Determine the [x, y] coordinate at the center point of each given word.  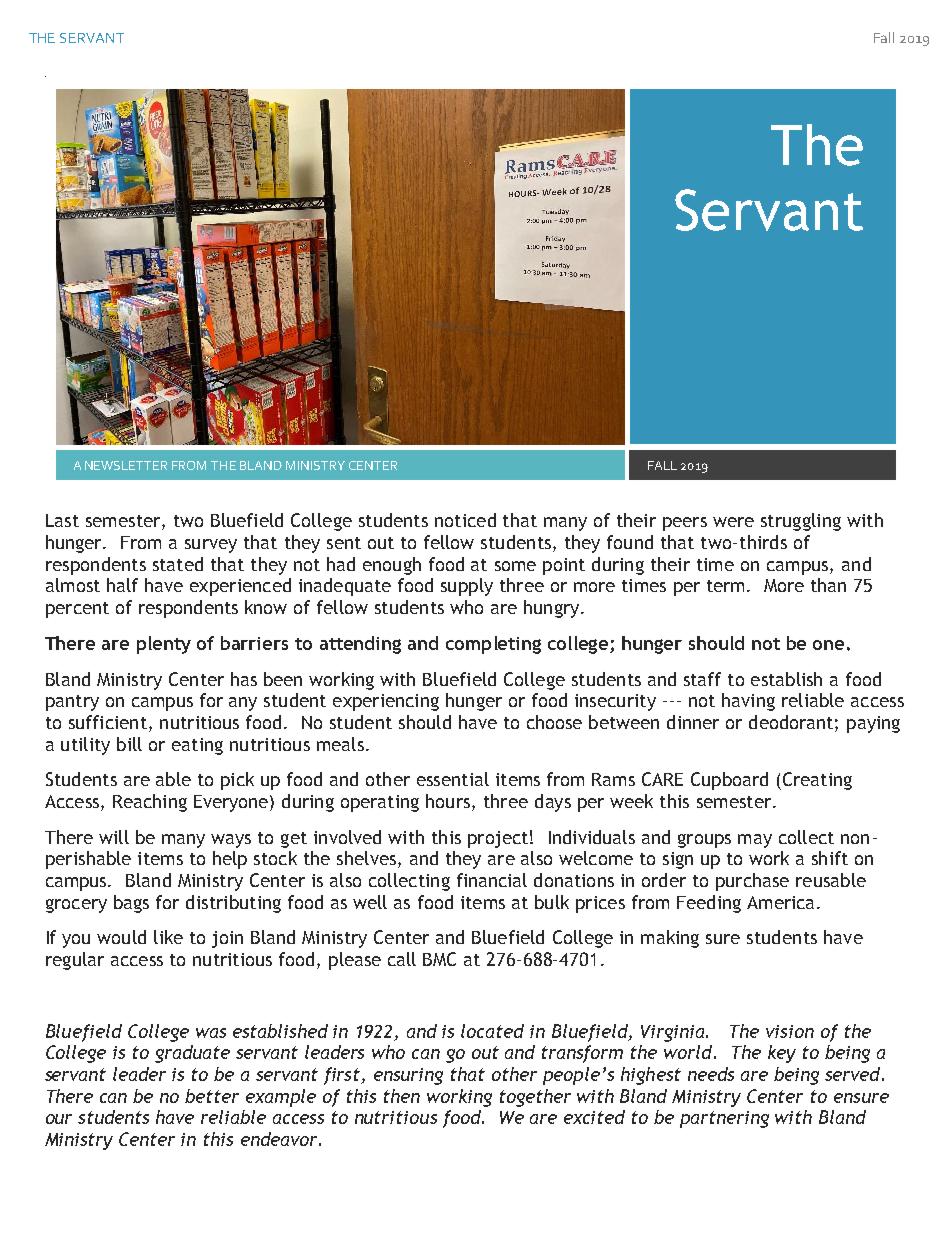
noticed [465, 520]
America [780, 902]
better [212, 1096]
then [402, 1096]
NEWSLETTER [126, 465]
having [748, 702]
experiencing [386, 702]
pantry [72, 703]
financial [492, 880]
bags [131, 904]
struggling [801, 522]
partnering [724, 1119]
